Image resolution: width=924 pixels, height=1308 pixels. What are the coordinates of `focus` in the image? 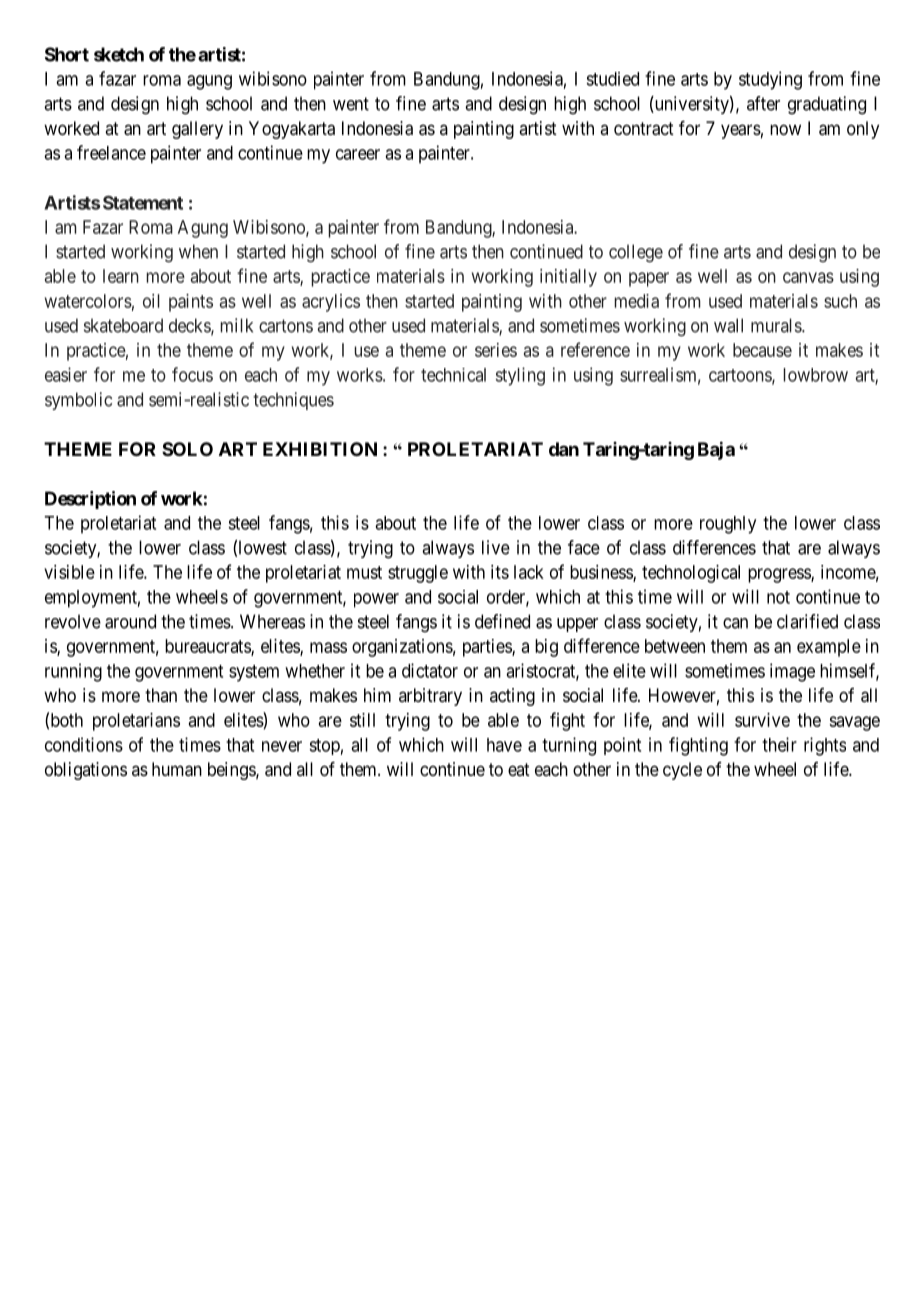 It's located at (192, 374).
